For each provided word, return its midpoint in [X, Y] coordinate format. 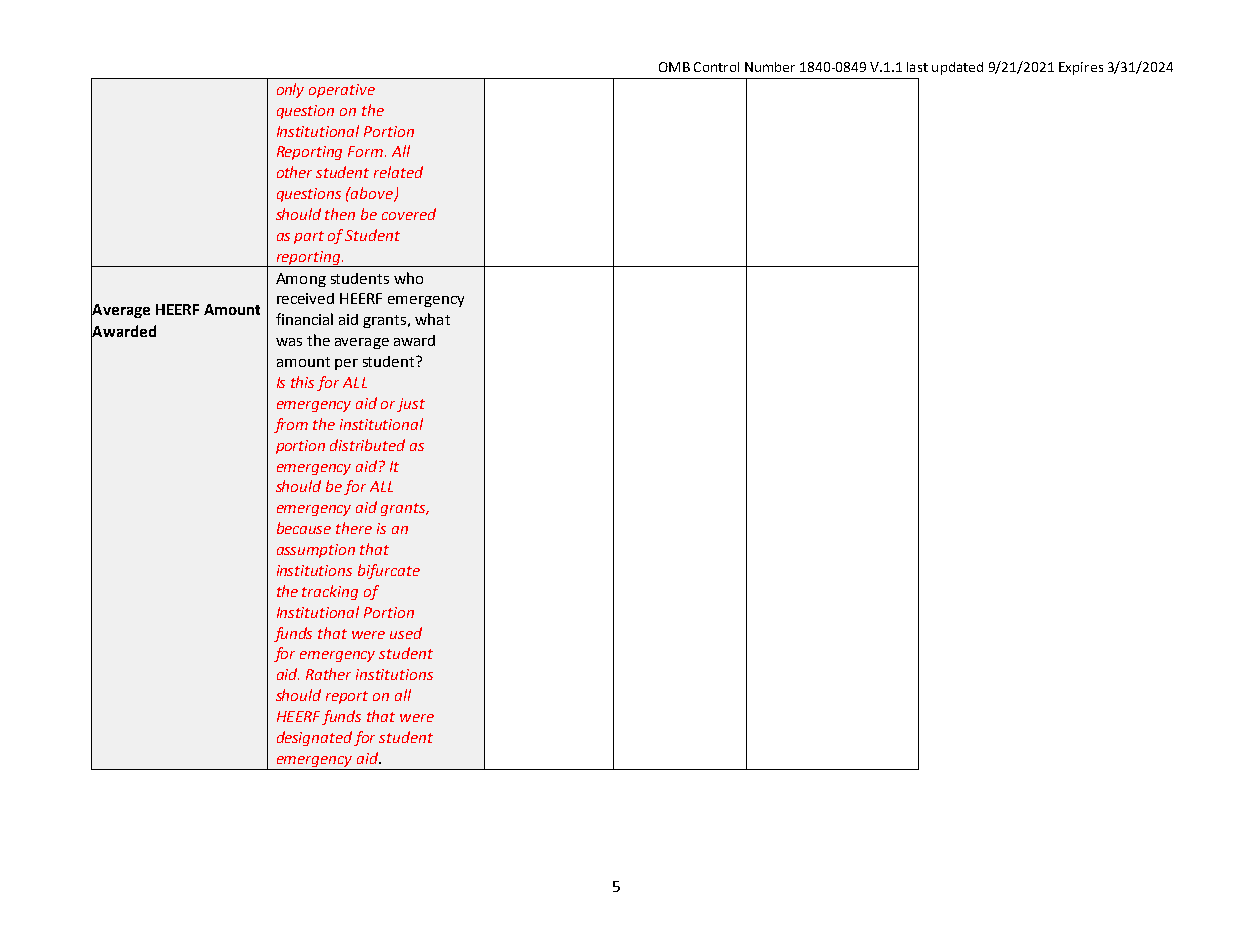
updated [957, 68]
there [354, 528]
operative [342, 91]
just [411, 405]
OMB [674, 67]
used [406, 633]
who [408, 278]
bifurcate [389, 571]
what [432, 319]
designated [314, 738]
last [917, 67]
